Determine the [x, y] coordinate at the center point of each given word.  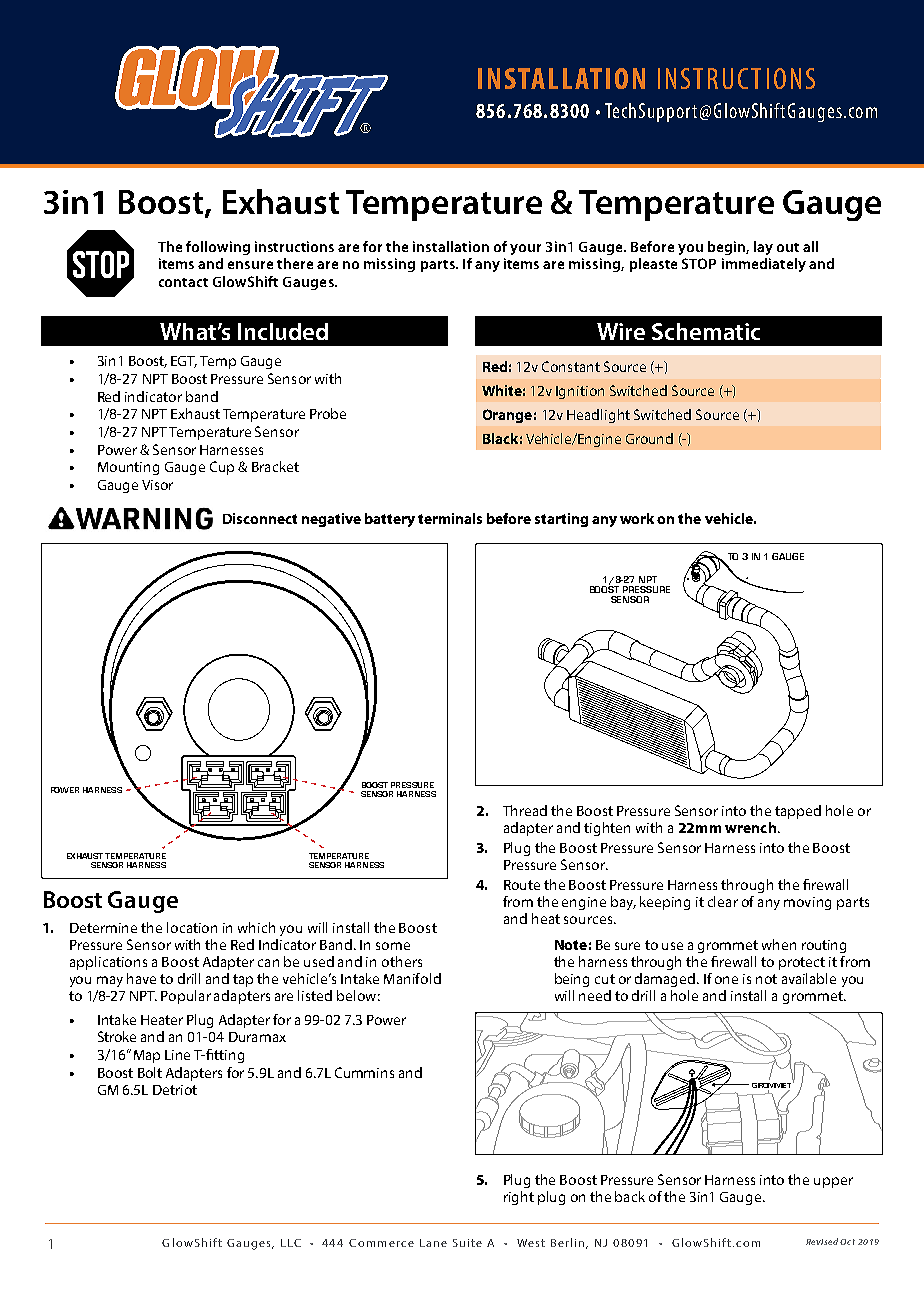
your [525, 249]
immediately [764, 265]
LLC [291, 1243]
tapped [798, 812]
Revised [823, 1241]
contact [183, 282]
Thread [525, 810]
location [192, 927]
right [519, 1198]
